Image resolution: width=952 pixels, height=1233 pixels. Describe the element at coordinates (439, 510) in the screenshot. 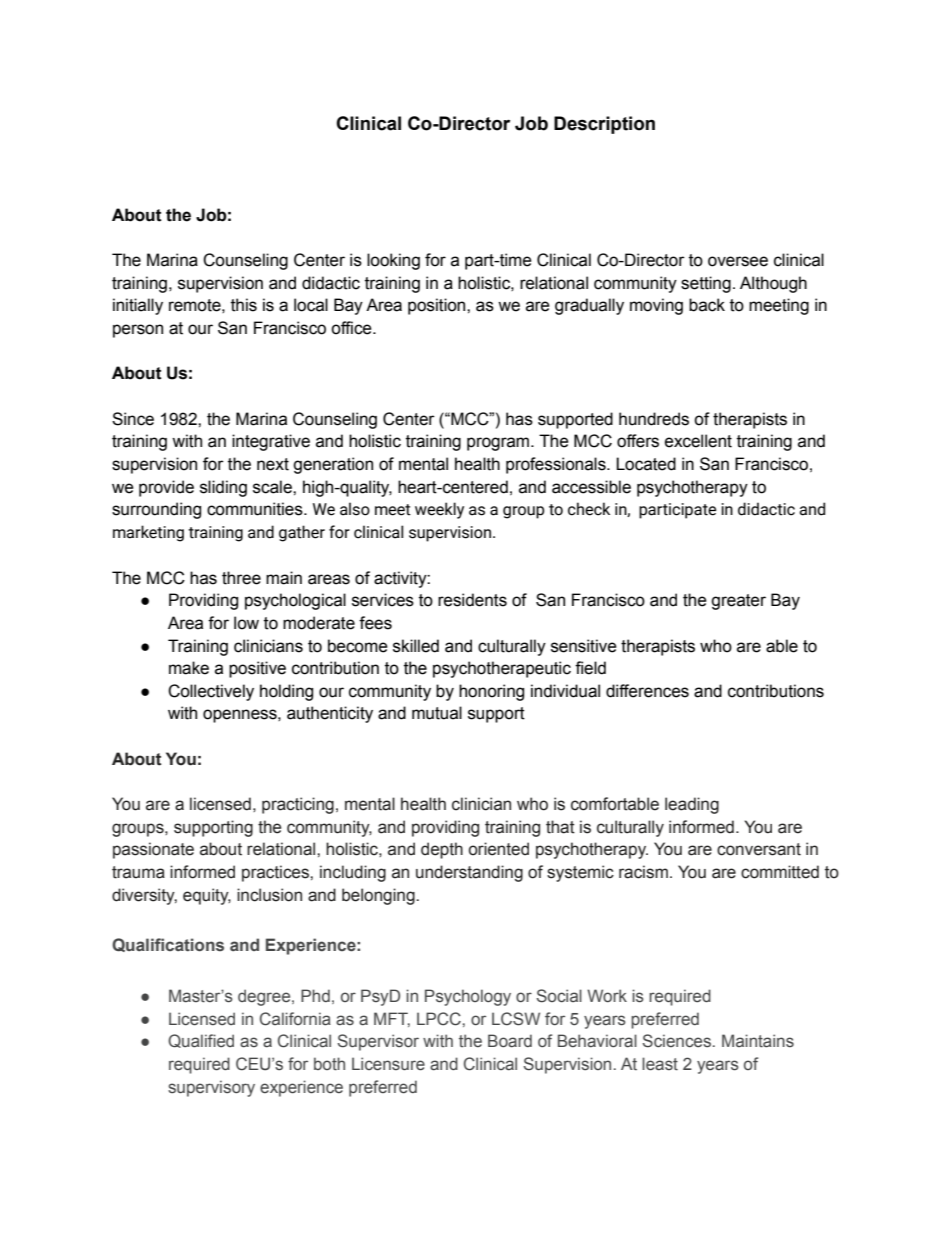

I see `weekly` at that location.
